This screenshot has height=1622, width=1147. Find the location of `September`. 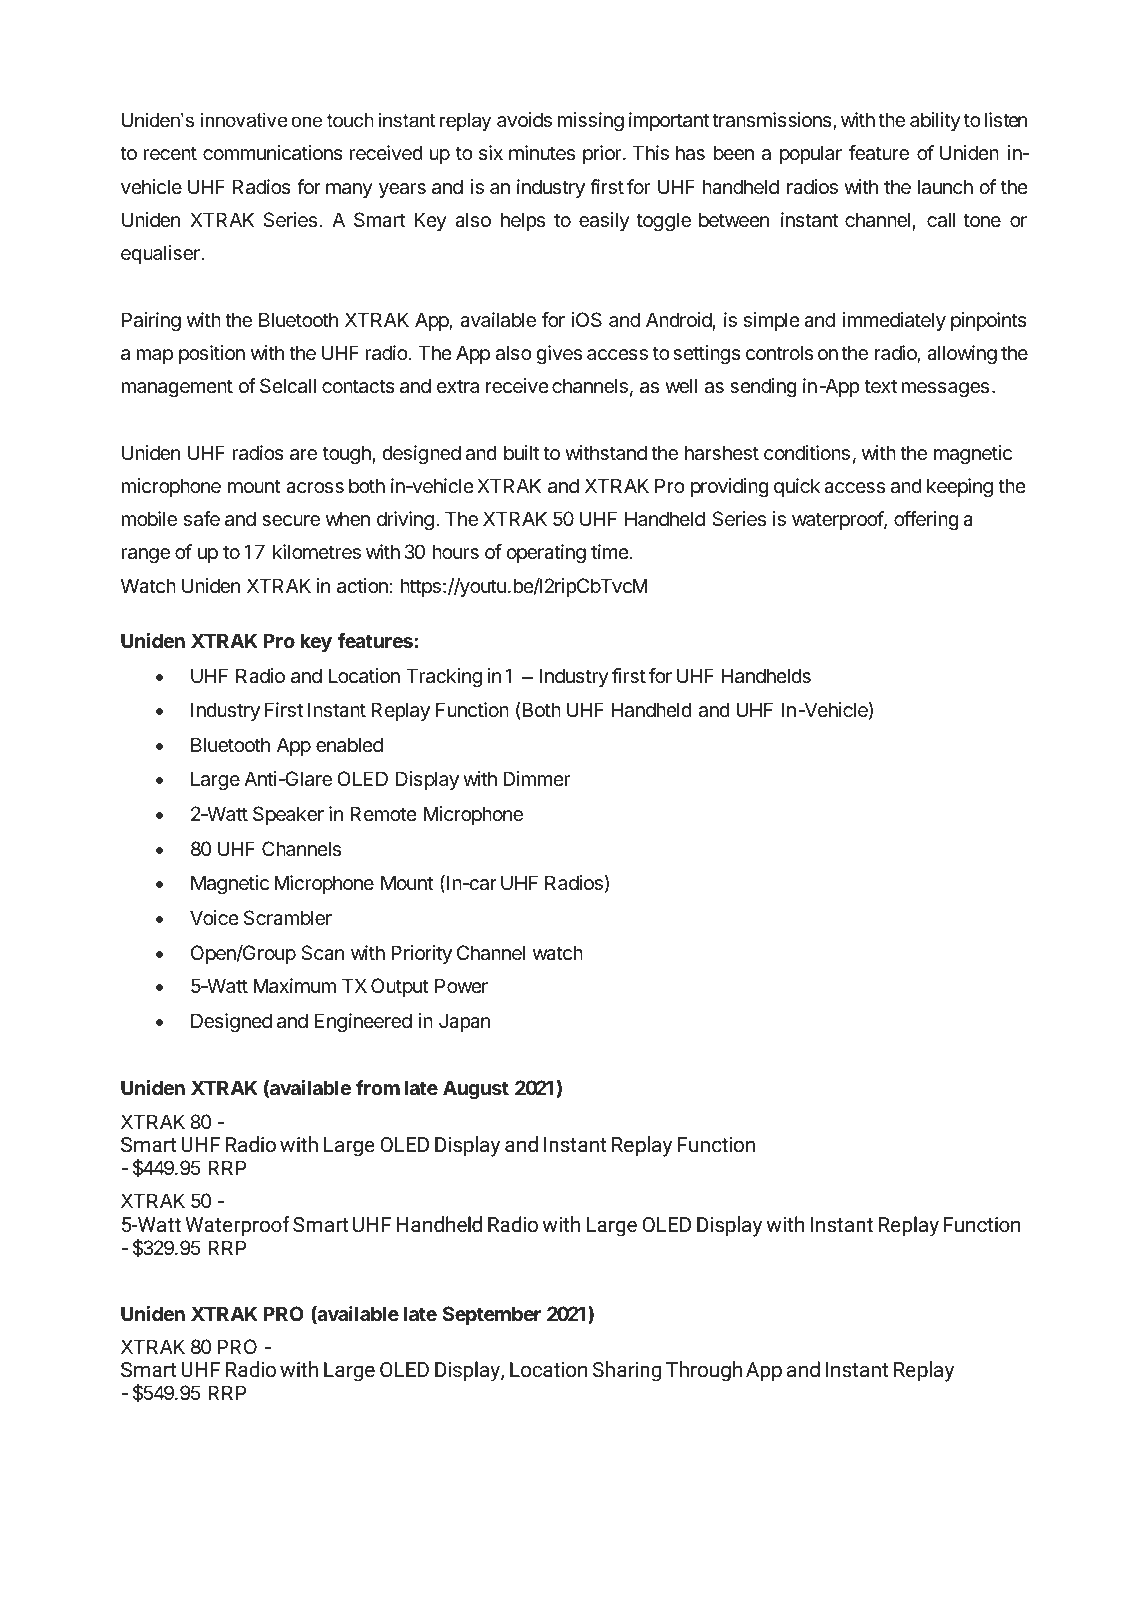

September is located at coordinates (492, 1315).
